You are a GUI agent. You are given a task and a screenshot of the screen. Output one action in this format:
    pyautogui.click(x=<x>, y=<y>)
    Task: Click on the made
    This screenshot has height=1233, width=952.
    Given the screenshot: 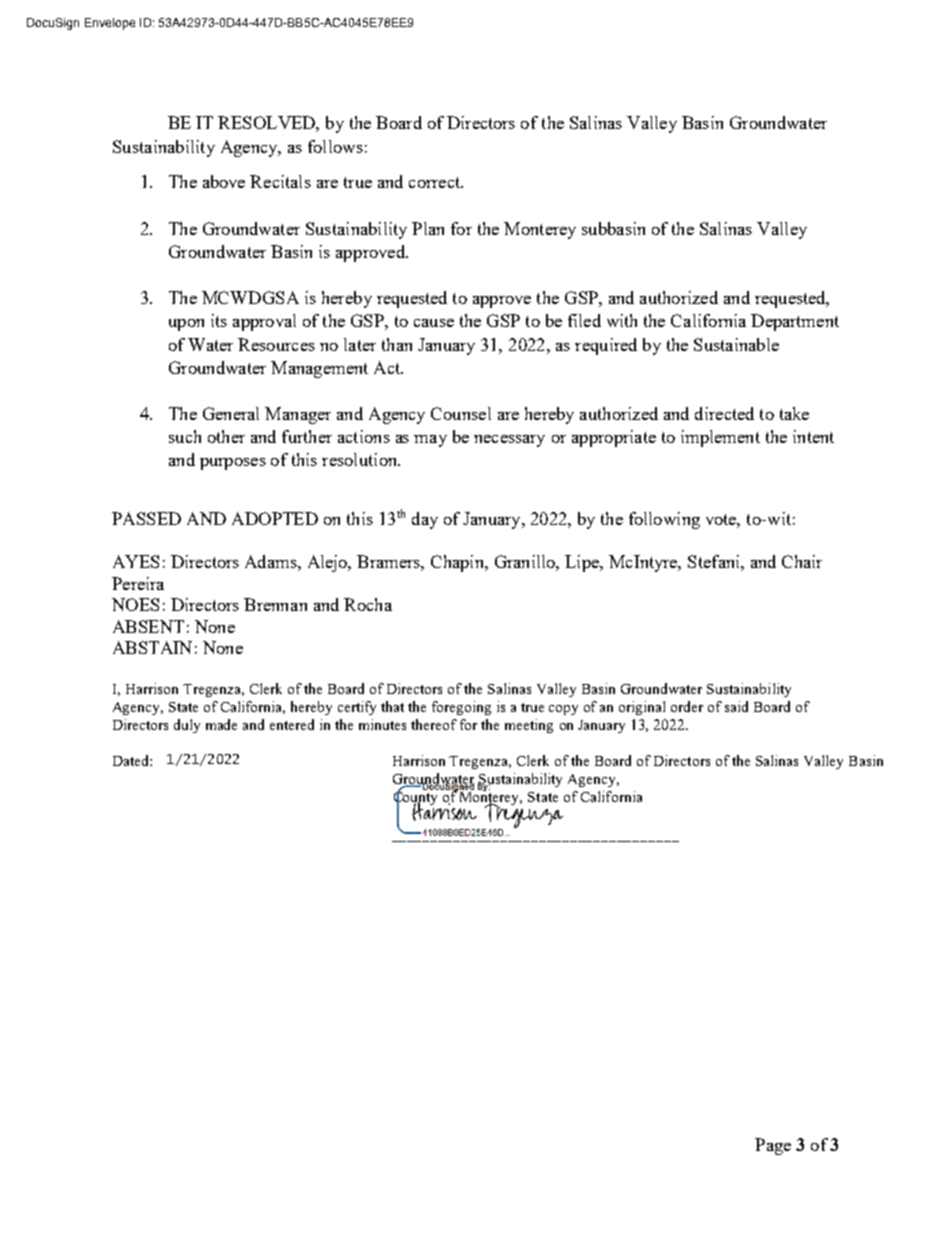 What is the action you would take?
    pyautogui.click(x=221, y=724)
